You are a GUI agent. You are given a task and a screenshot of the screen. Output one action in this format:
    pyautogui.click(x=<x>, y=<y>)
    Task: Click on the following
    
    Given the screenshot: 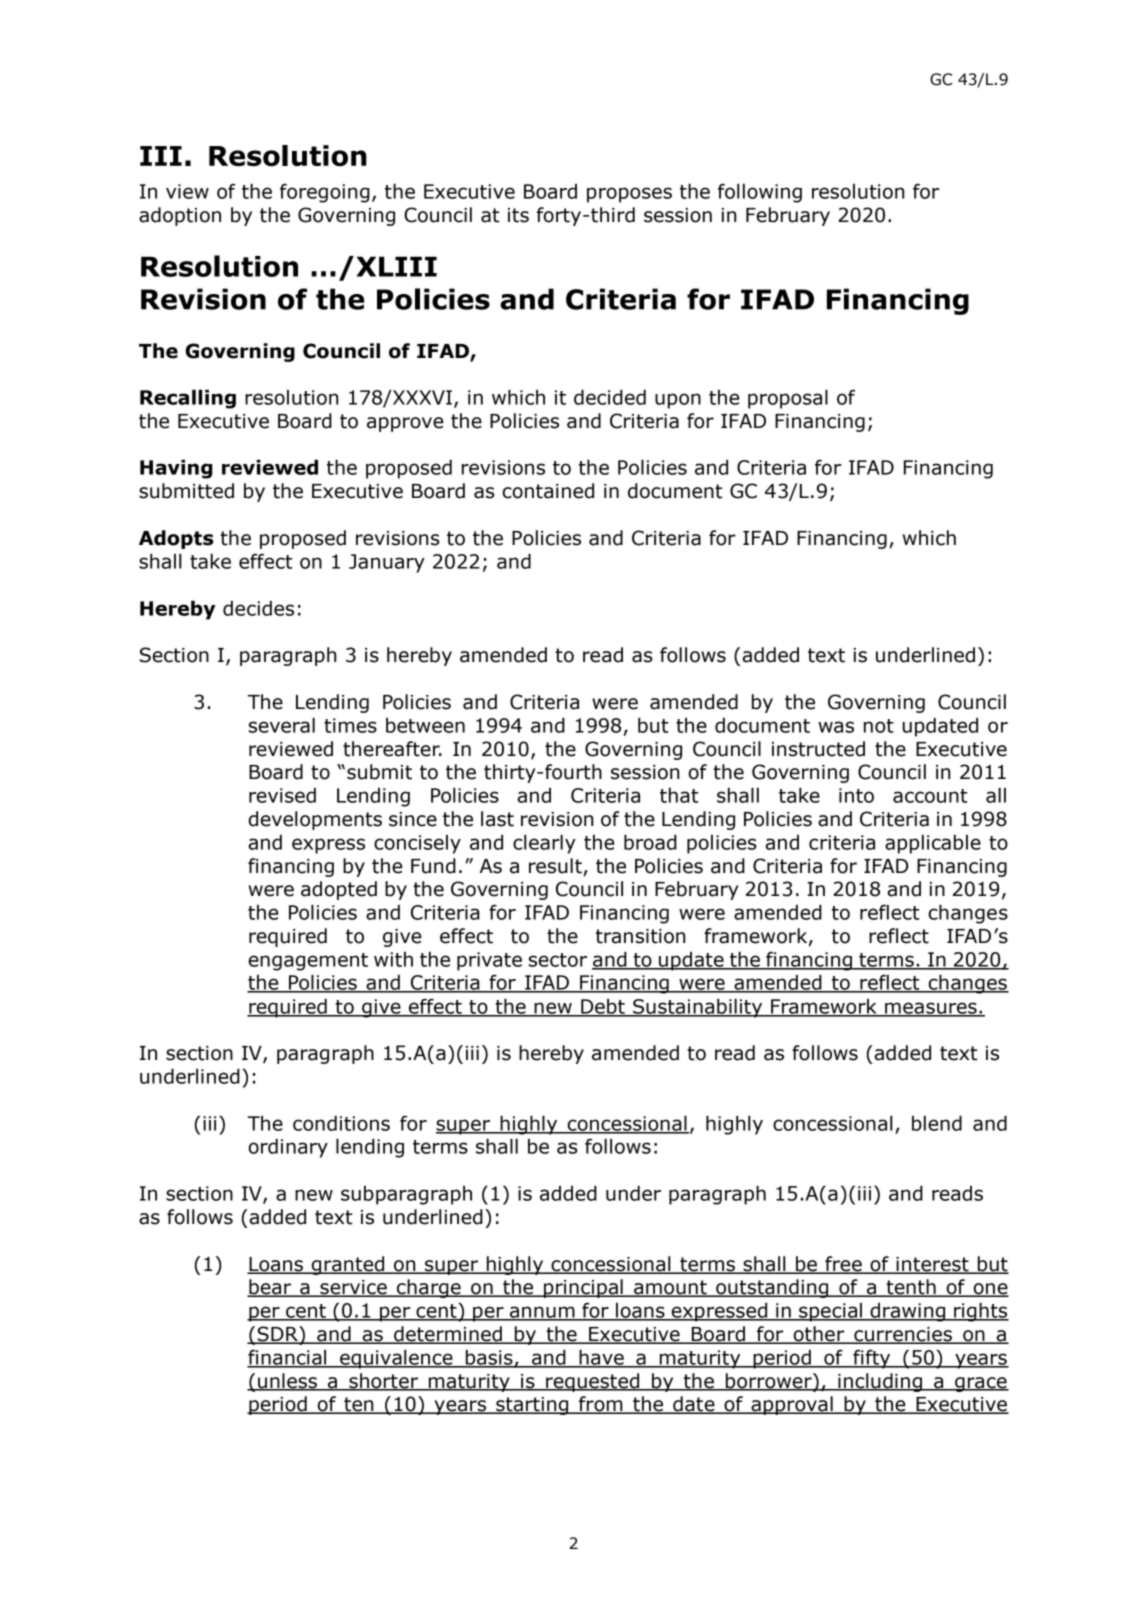 What is the action you would take?
    pyautogui.click(x=760, y=193)
